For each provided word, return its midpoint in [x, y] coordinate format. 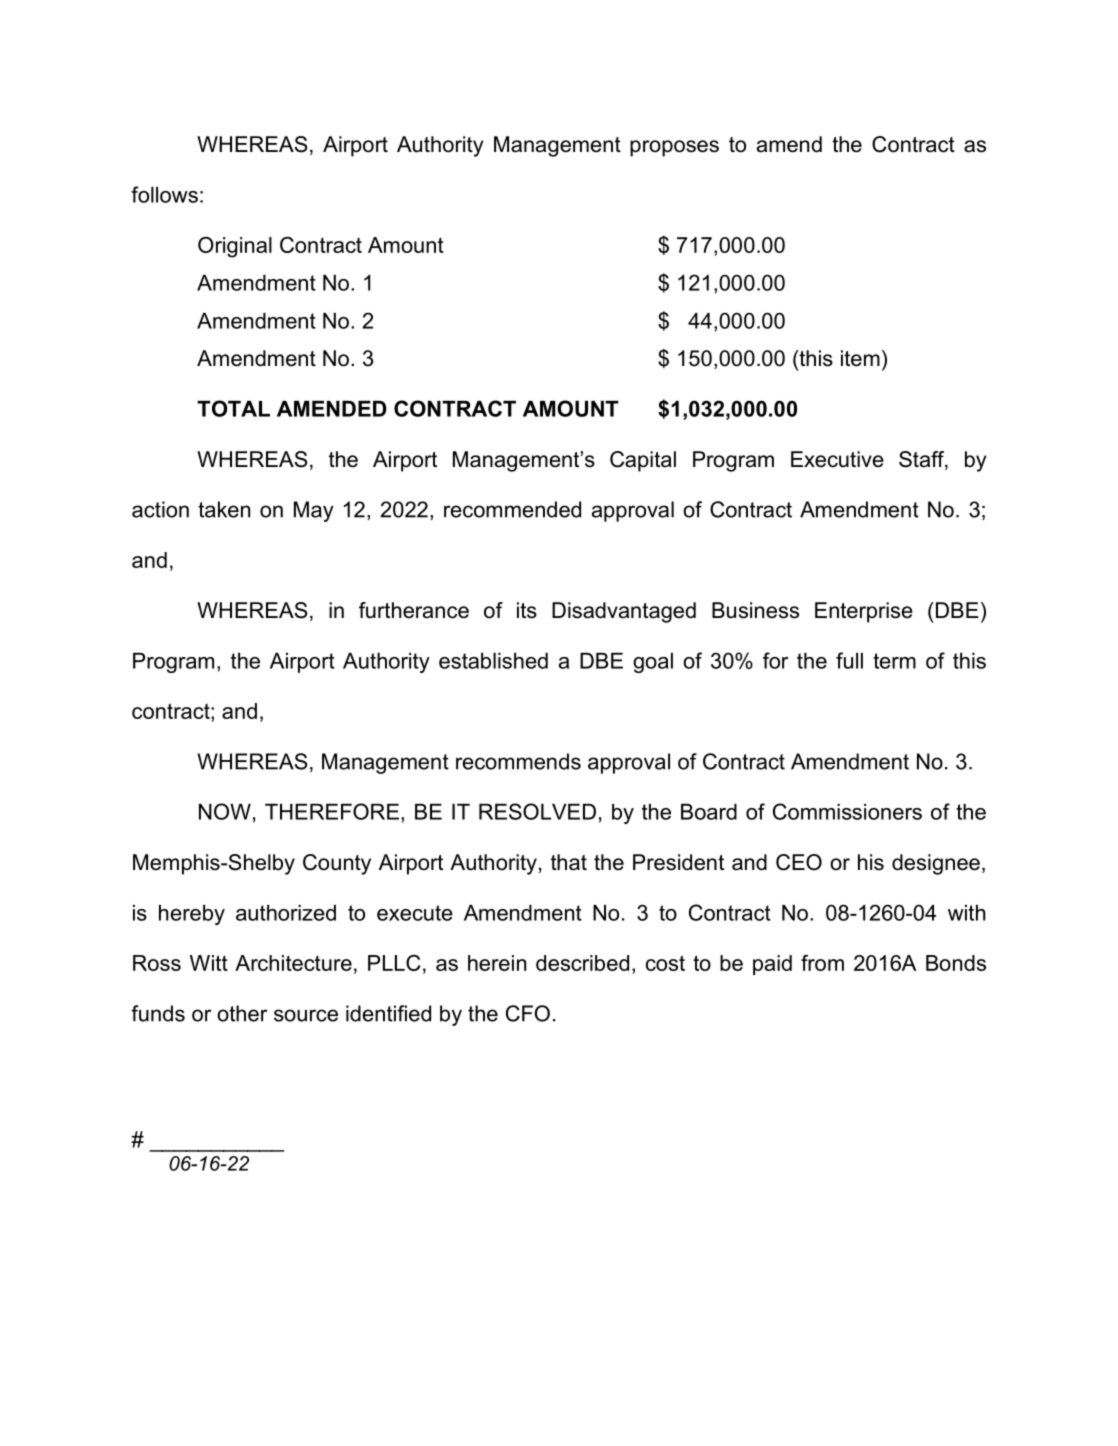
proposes [674, 148]
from [822, 963]
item [860, 358]
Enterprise [864, 612]
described [582, 963]
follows [164, 194]
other [242, 1013]
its [527, 610]
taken [224, 509]
